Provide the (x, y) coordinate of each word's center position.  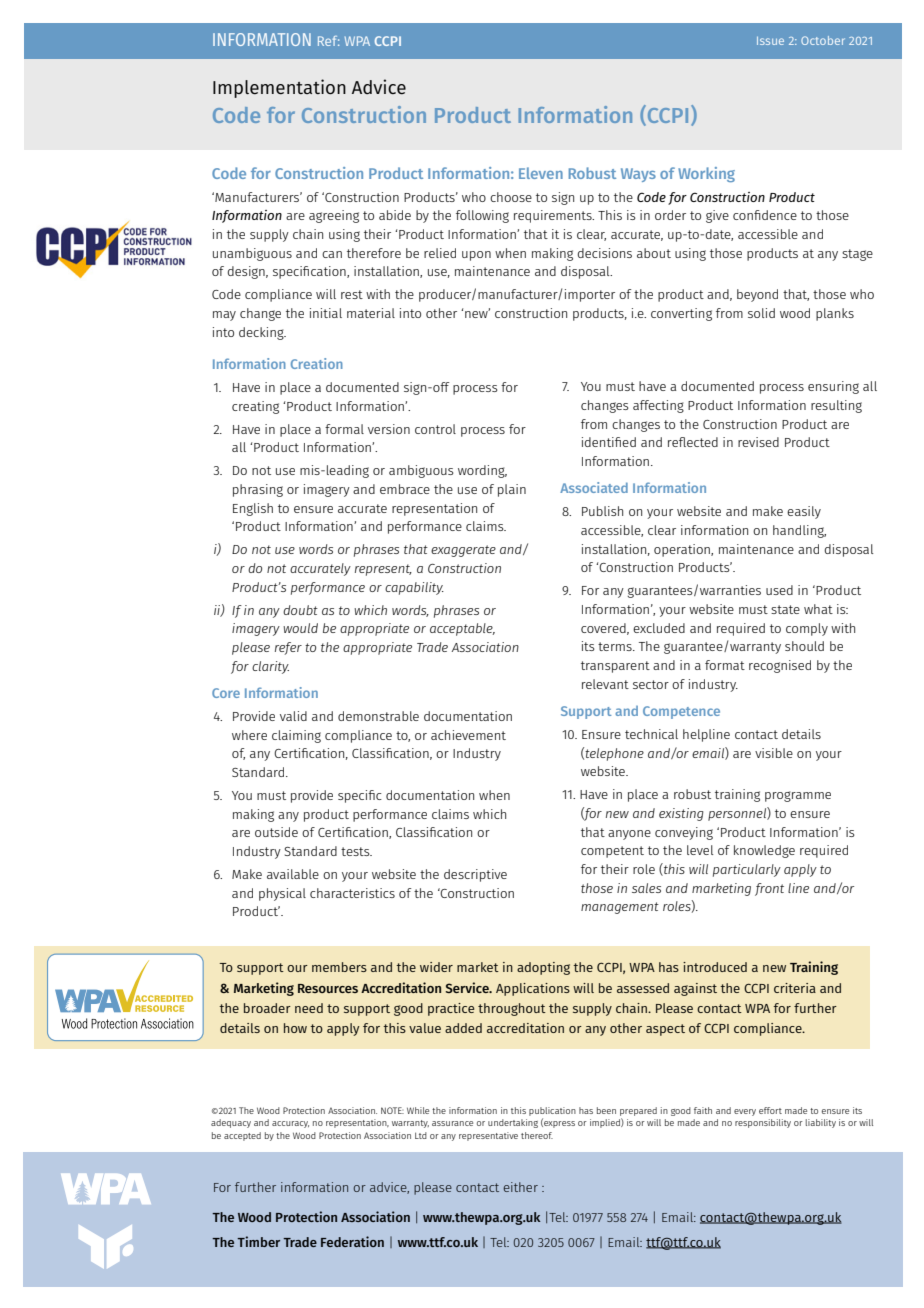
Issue (770, 41)
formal (344, 429)
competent (612, 852)
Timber (258, 1241)
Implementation (279, 88)
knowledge (764, 851)
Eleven (541, 173)
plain (512, 490)
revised (758, 442)
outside (276, 832)
